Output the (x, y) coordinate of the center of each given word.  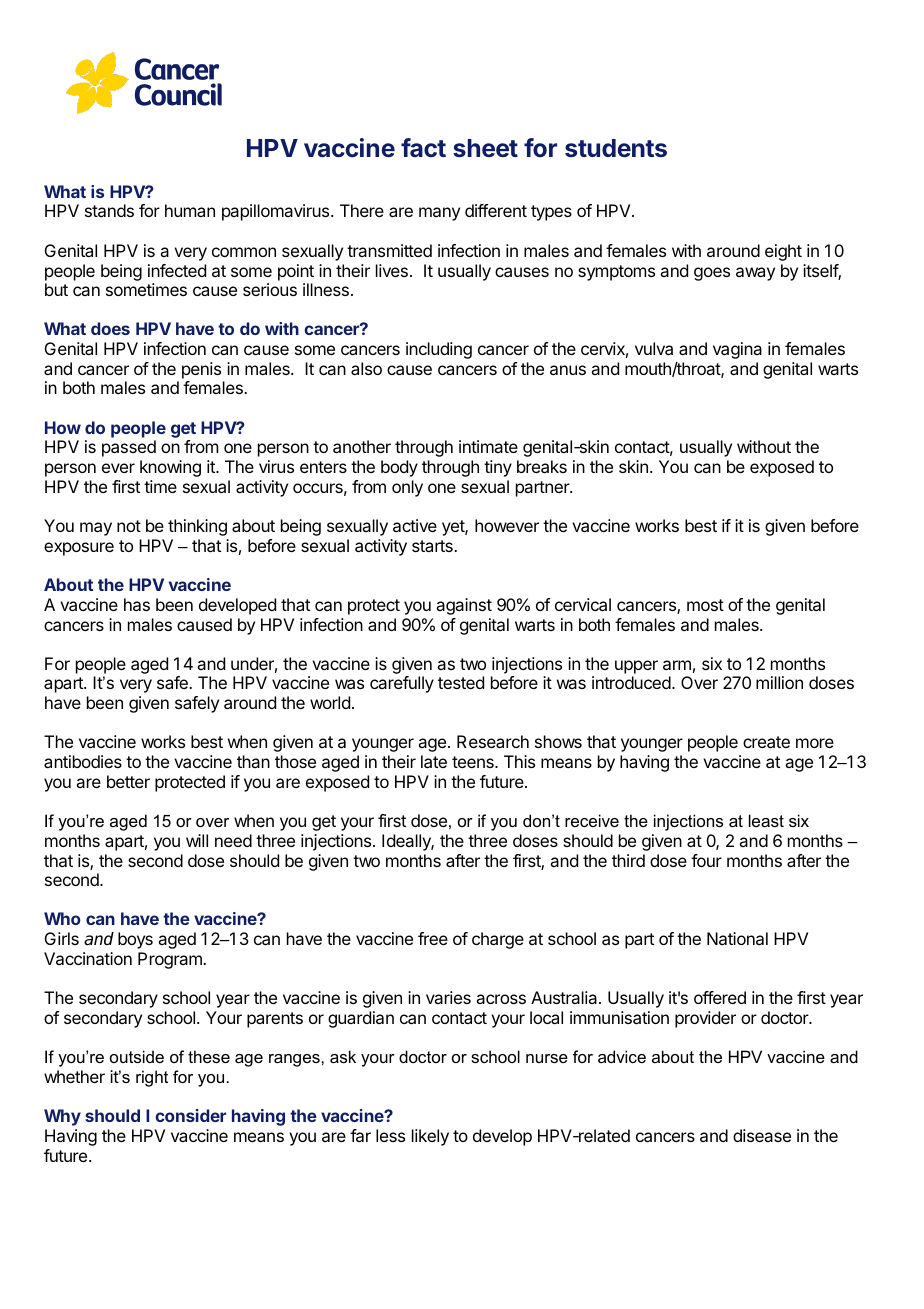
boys (135, 940)
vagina (737, 350)
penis (201, 370)
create (766, 742)
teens (474, 762)
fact (423, 147)
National (737, 938)
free (433, 938)
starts (433, 546)
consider (190, 1115)
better (128, 781)
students (616, 148)
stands (109, 210)
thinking (197, 527)
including (439, 350)
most (705, 605)
